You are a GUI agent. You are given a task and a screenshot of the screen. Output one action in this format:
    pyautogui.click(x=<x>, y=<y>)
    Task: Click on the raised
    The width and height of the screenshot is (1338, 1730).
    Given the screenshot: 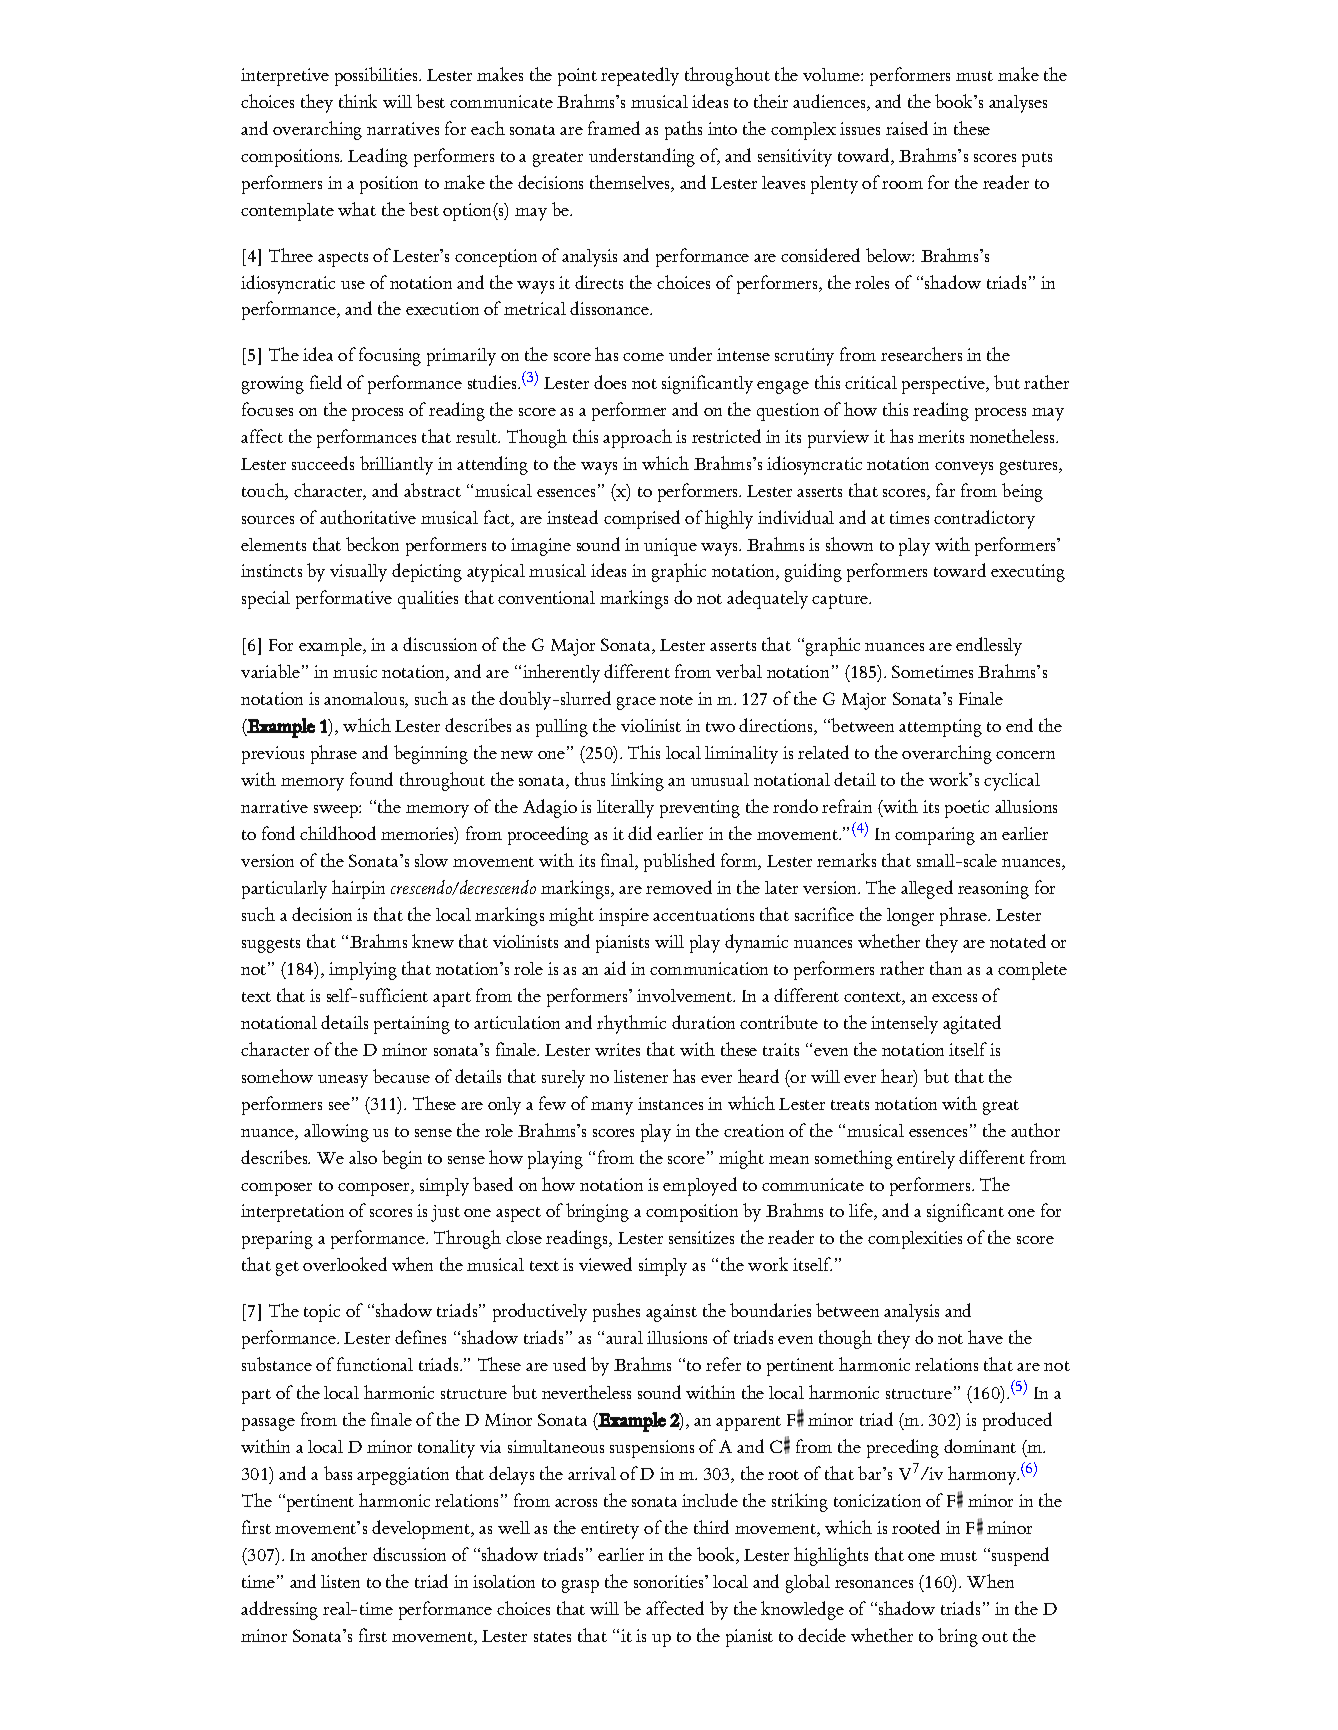 What is the action you would take?
    pyautogui.click(x=907, y=128)
